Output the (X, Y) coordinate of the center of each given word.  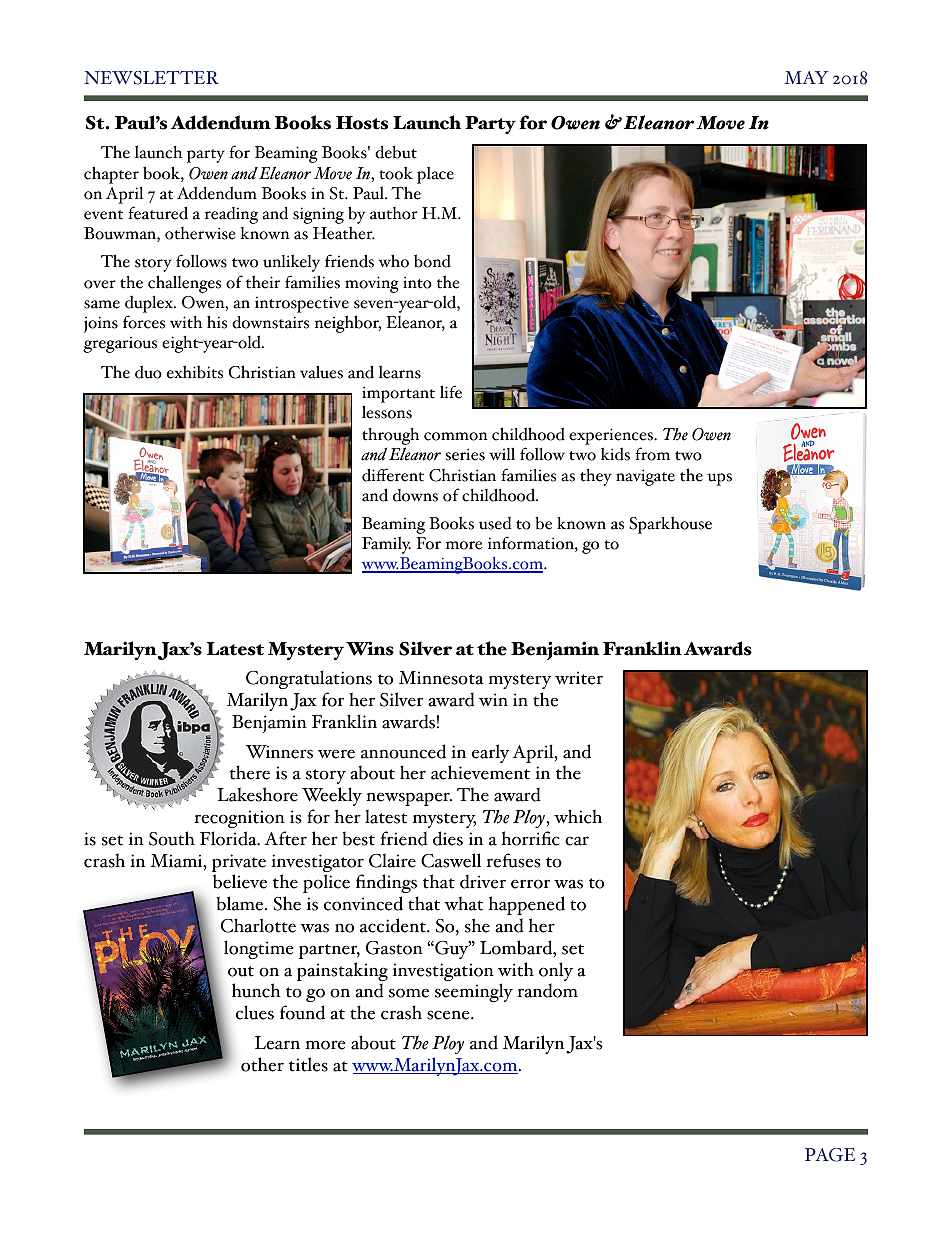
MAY (806, 77)
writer (579, 678)
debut (396, 152)
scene (449, 1015)
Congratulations (309, 681)
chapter (111, 175)
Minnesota (441, 678)
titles (308, 1064)
